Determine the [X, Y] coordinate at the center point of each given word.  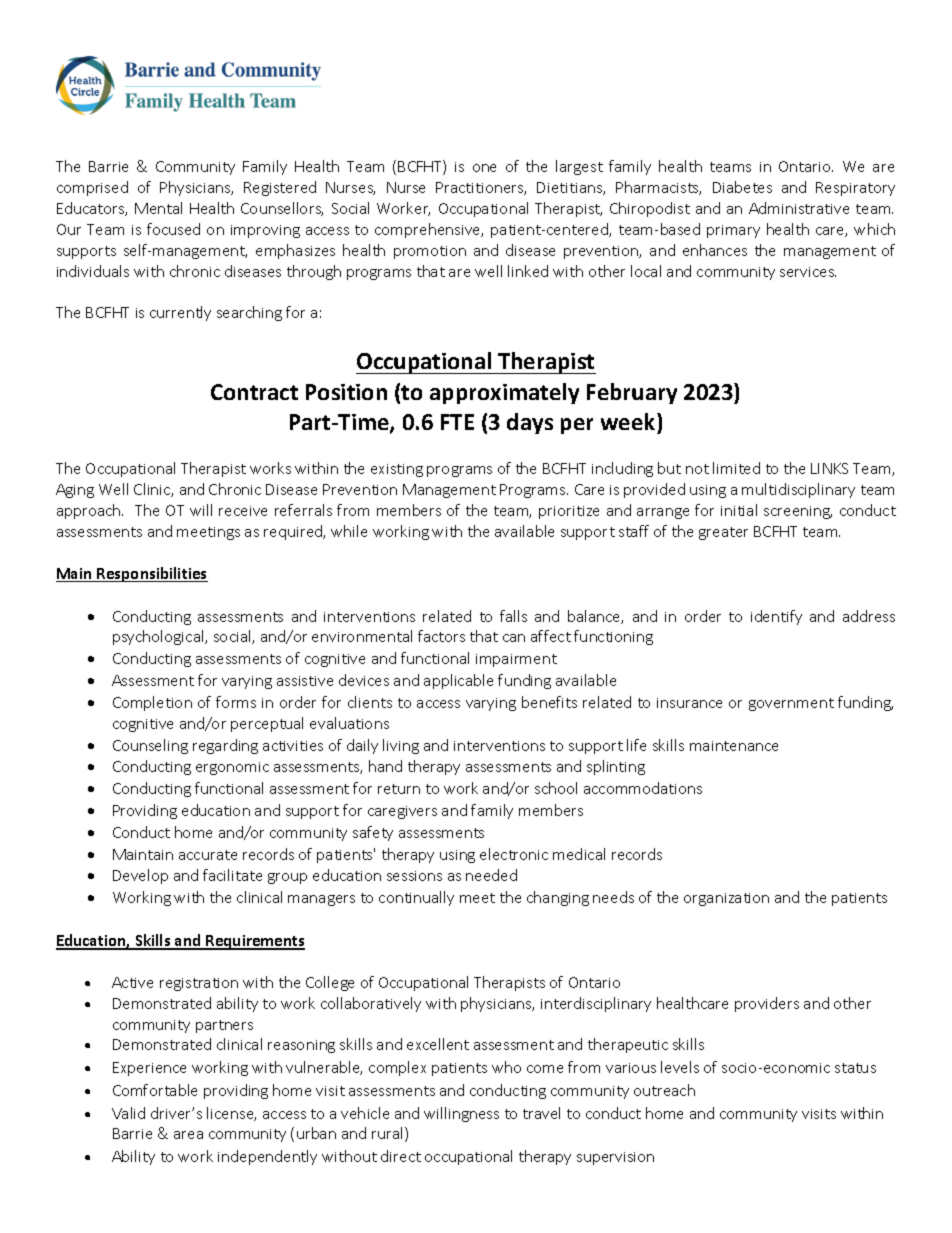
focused [173, 229]
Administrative [799, 208]
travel [541, 1113]
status [855, 1068]
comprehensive [429, 230]
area [188, 1135]
